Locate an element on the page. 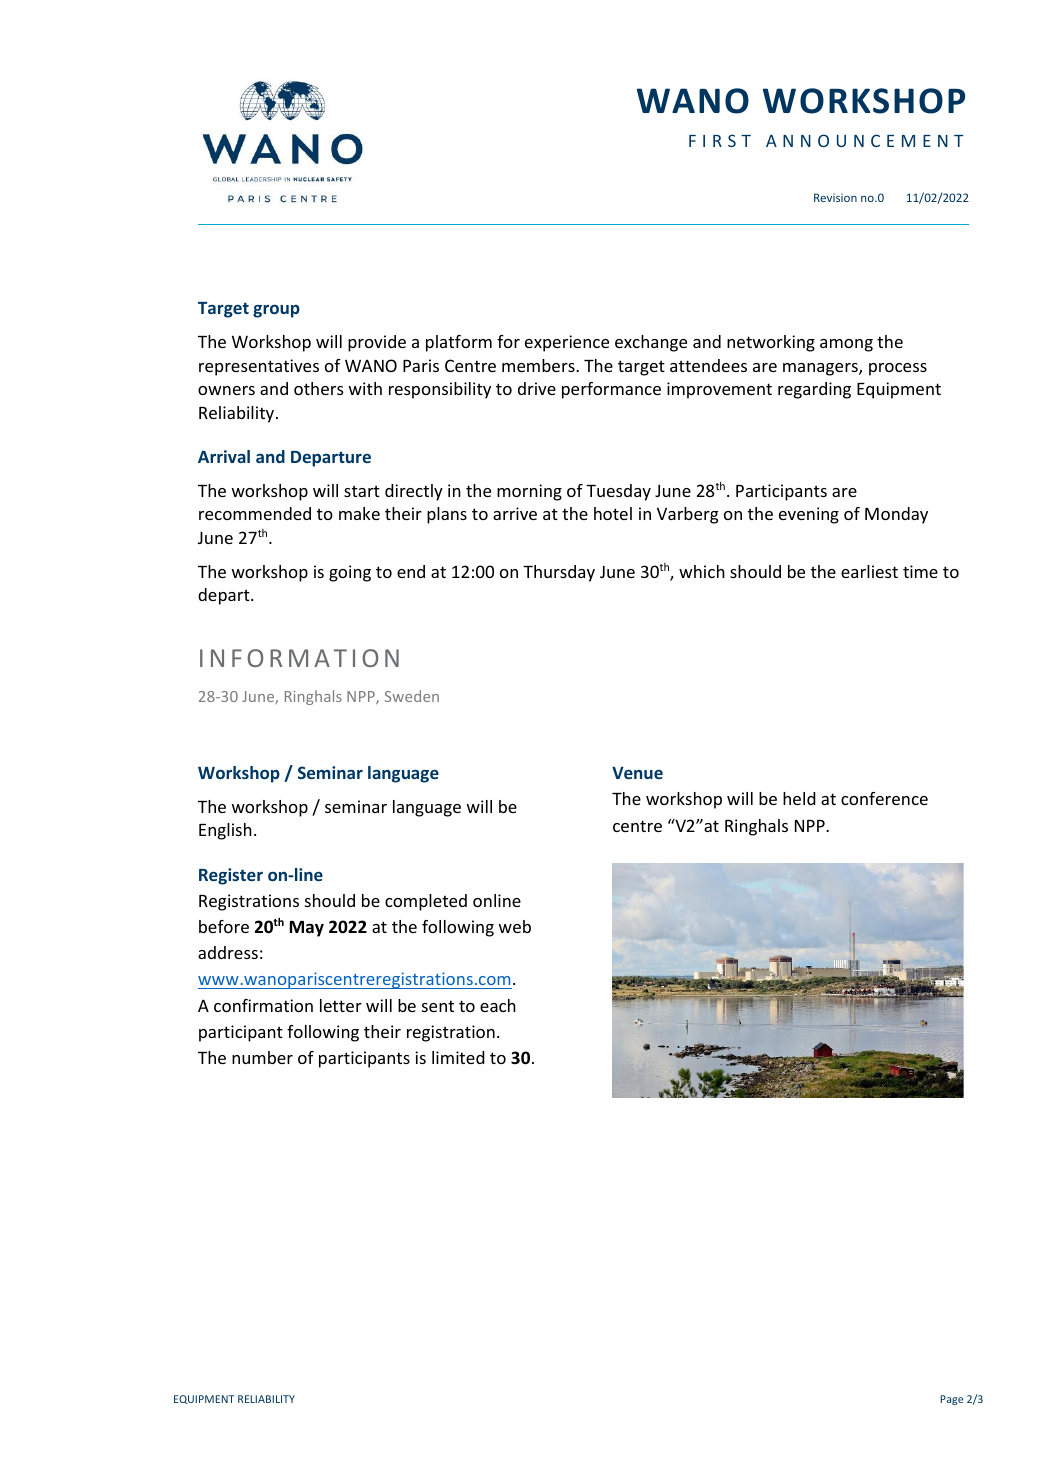  limited is located at coordinates (458, 1057).
